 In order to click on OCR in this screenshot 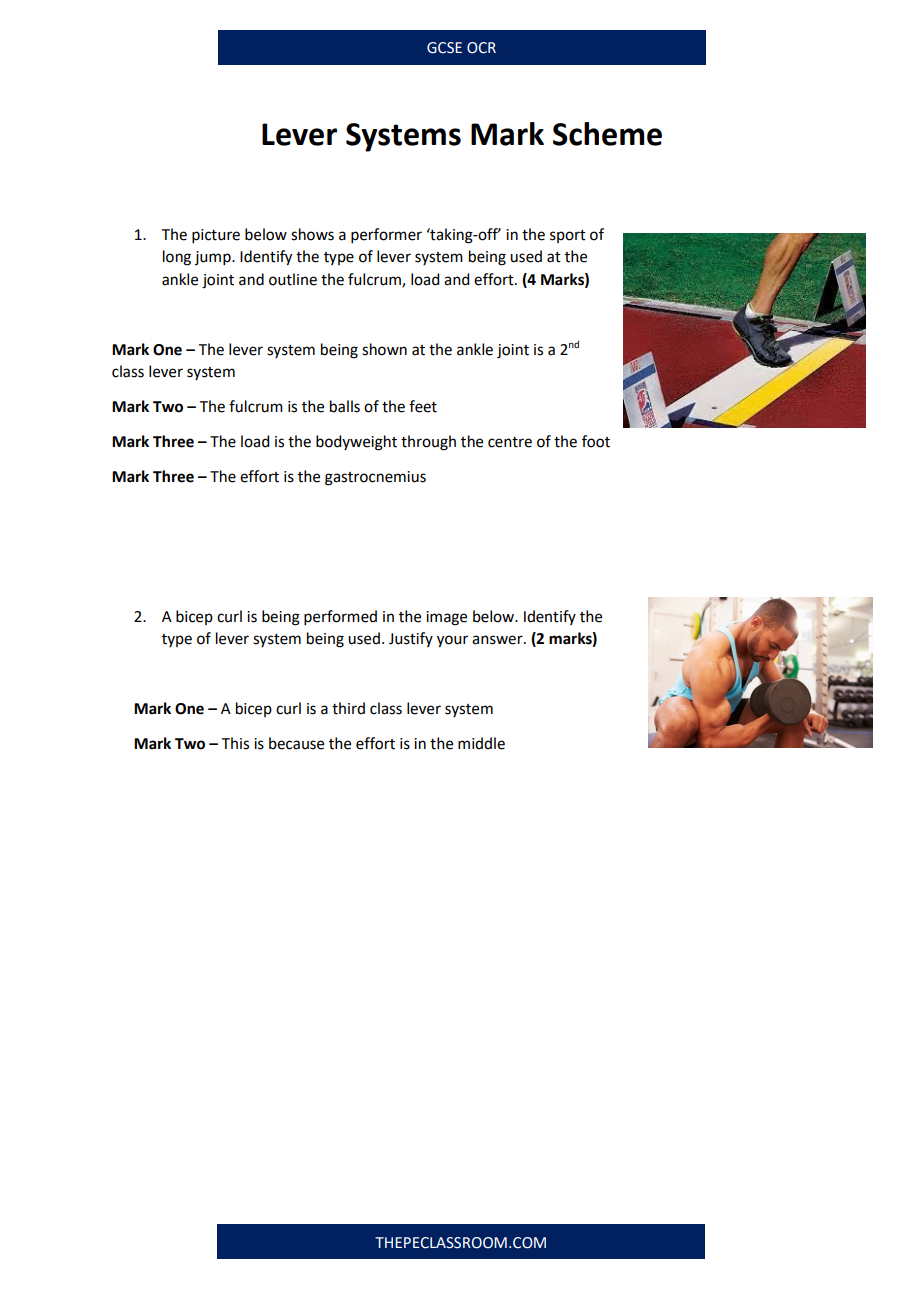, I will do `click(481, 48)`.
